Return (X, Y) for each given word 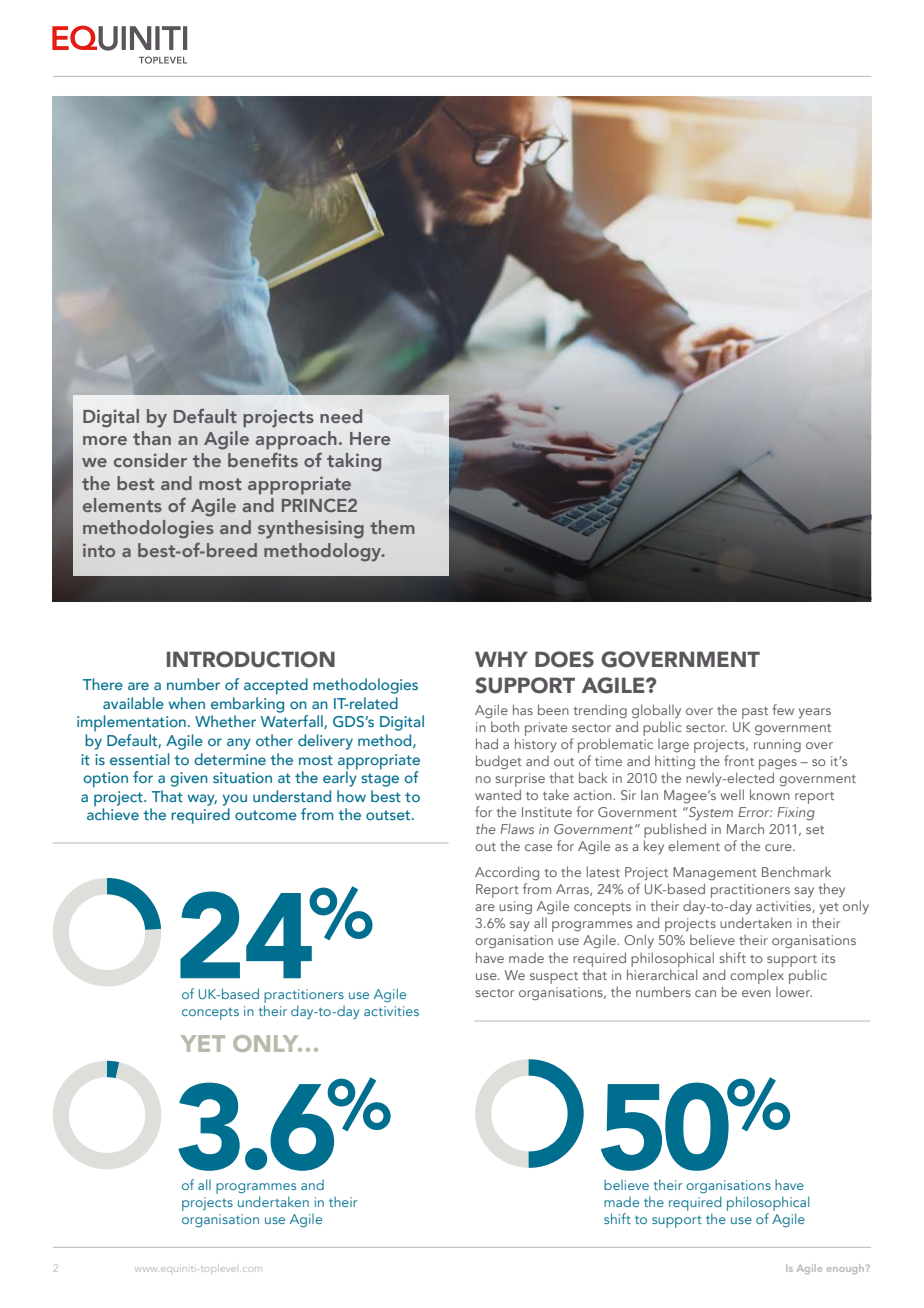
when (186, 703)
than (152, 438)
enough (845, 1269)
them (392, 527)
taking (354, 462)
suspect (554, 978)
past (755, 713)
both (505, 726)
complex (757, 976)
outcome (266, 815)
